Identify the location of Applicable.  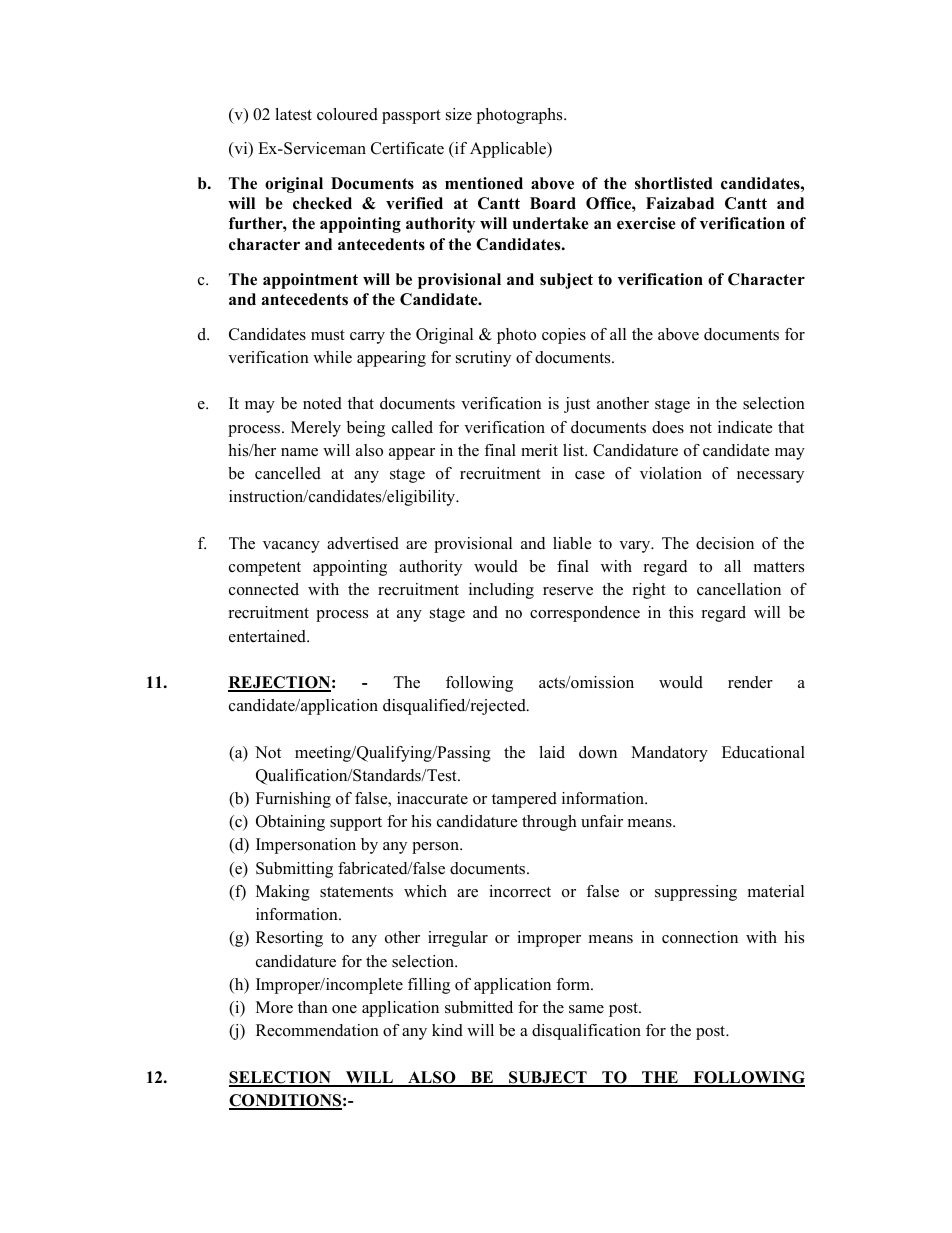
(509, 150).
